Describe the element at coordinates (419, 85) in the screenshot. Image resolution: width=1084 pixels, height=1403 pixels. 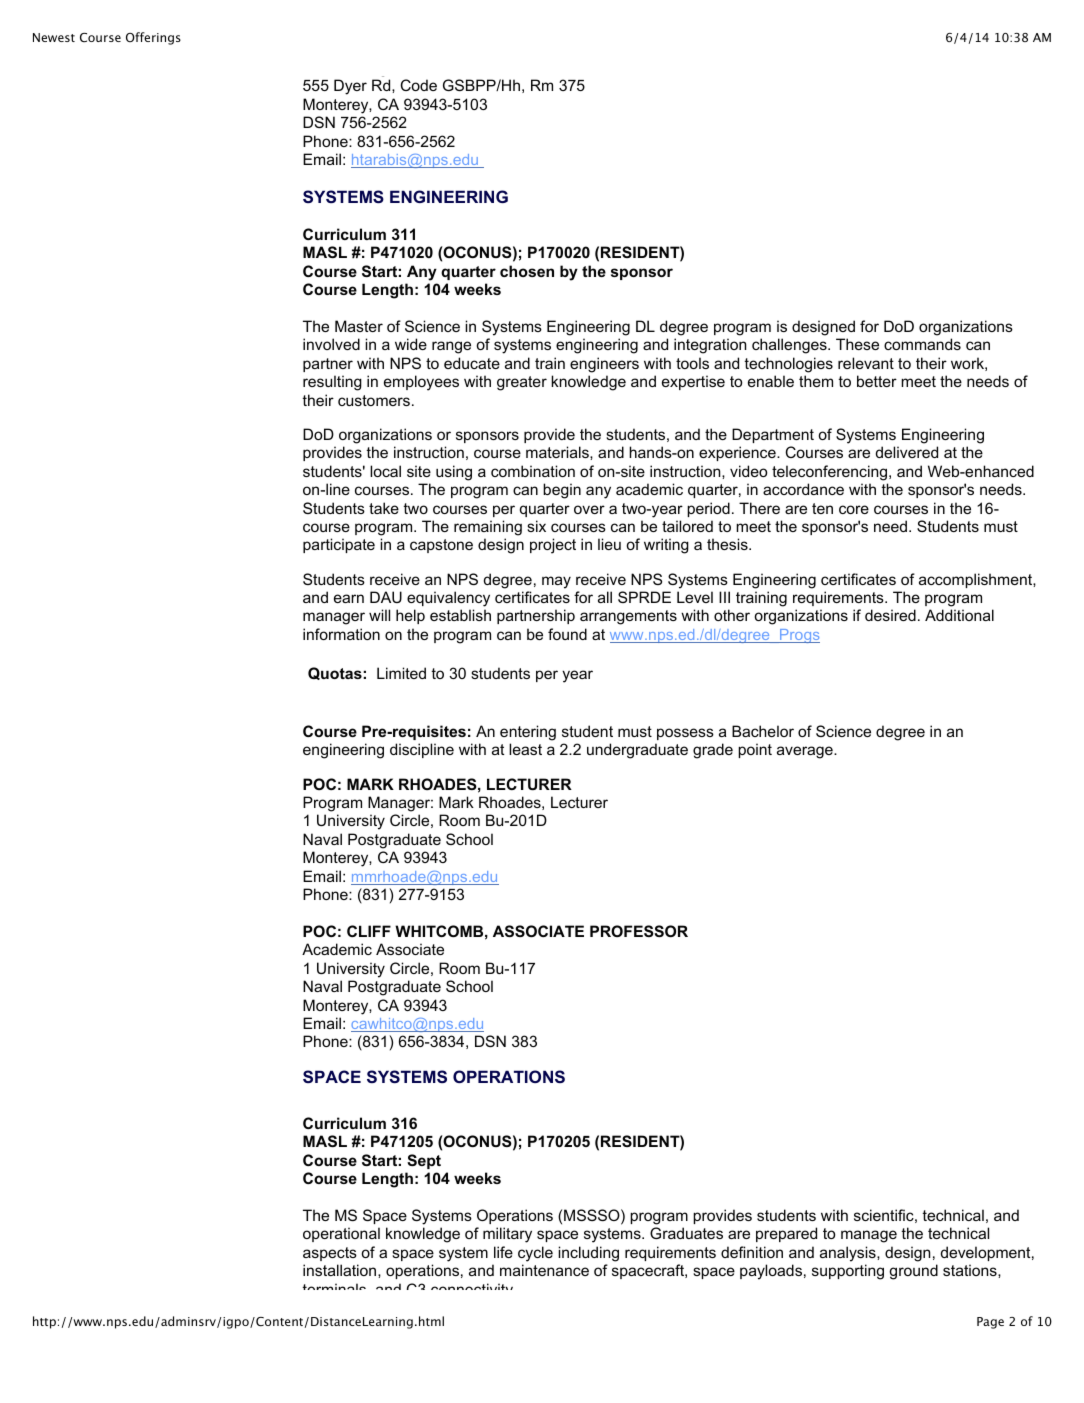
I see `Code` at that location.
